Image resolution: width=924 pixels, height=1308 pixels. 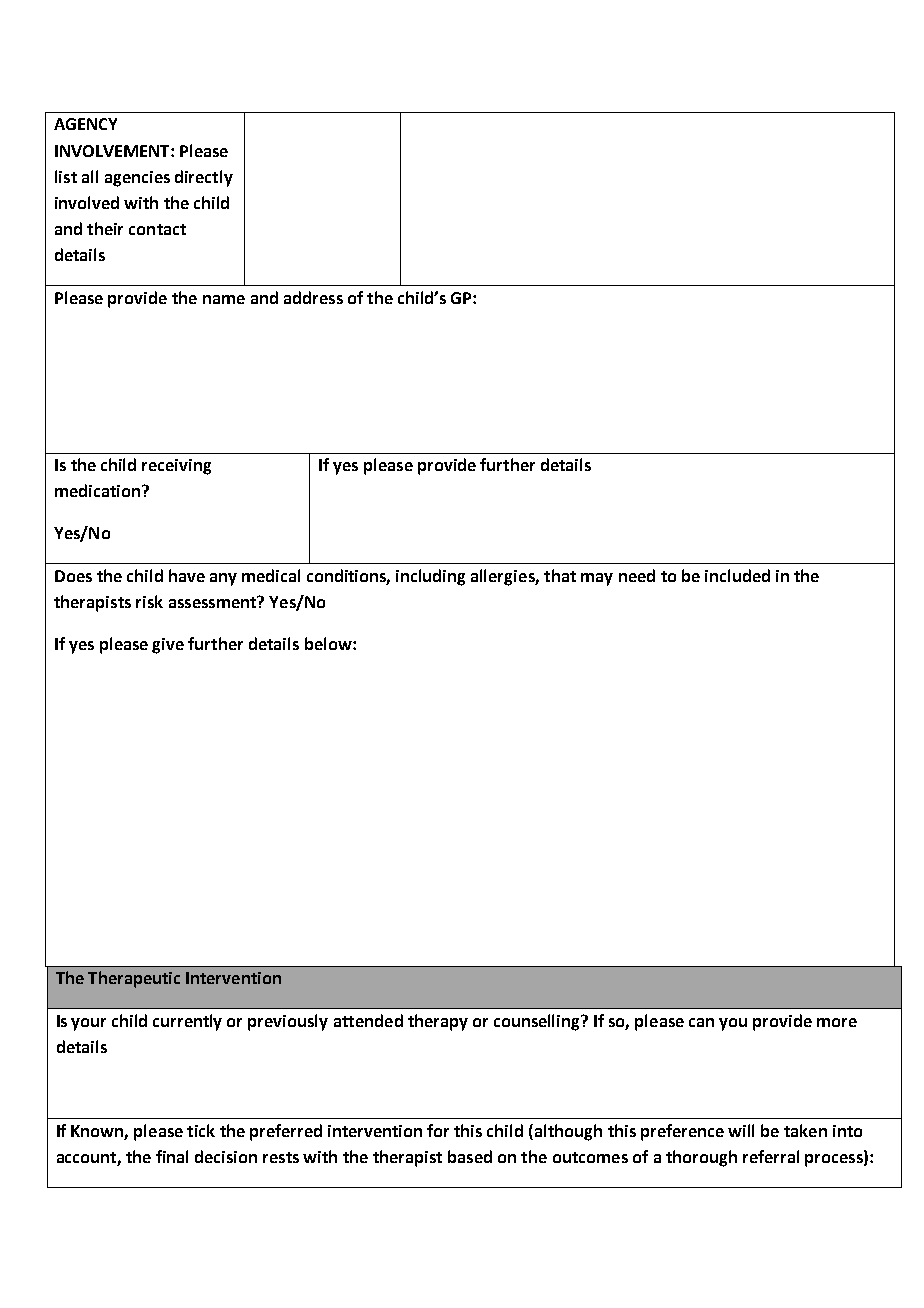 What do you see at coordinates (430, 577) in the screenshot?
I see `including` at bounding box center [430, 577].
